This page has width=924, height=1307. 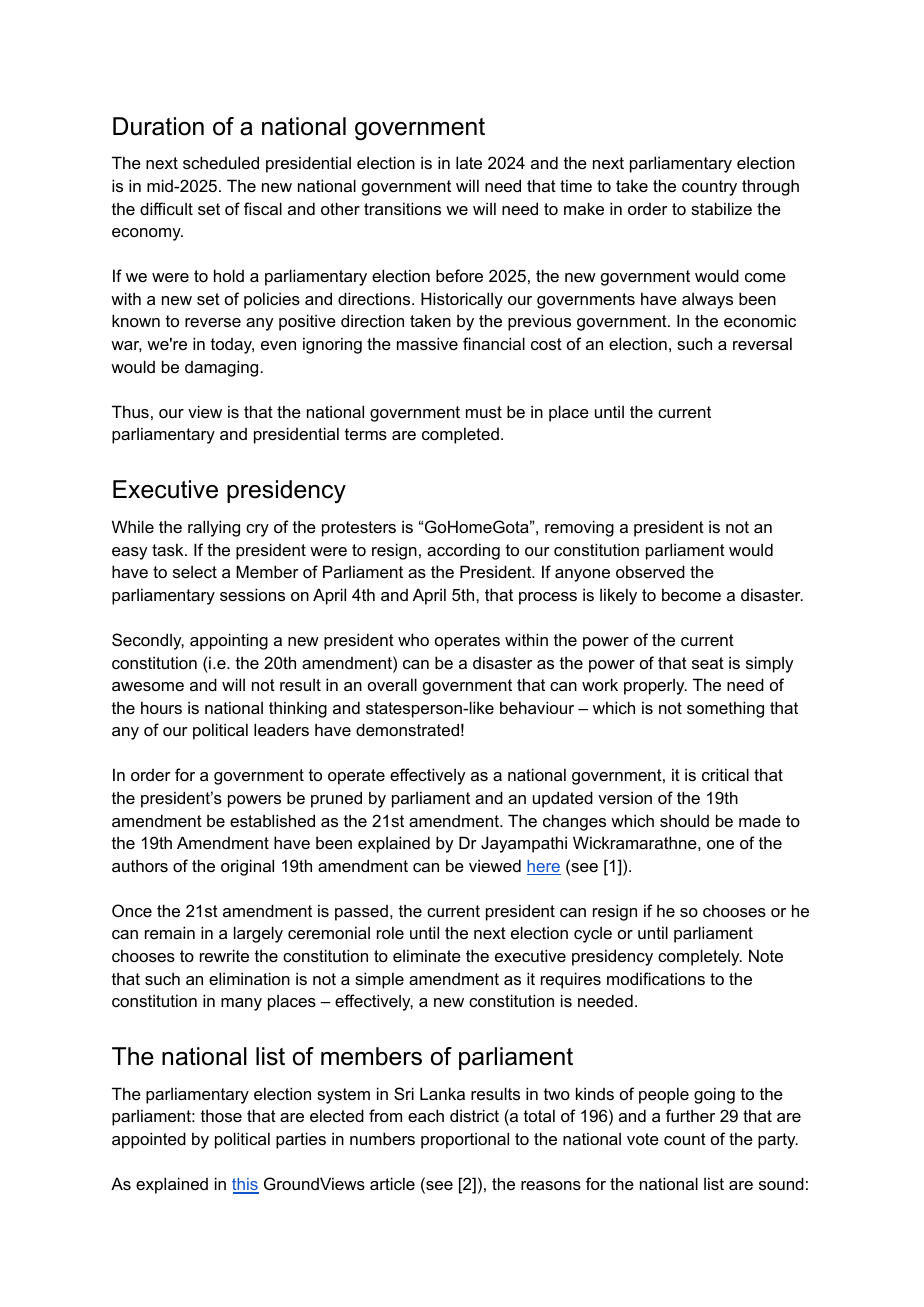 I want to click on completely, so click(x=700, y=957).
